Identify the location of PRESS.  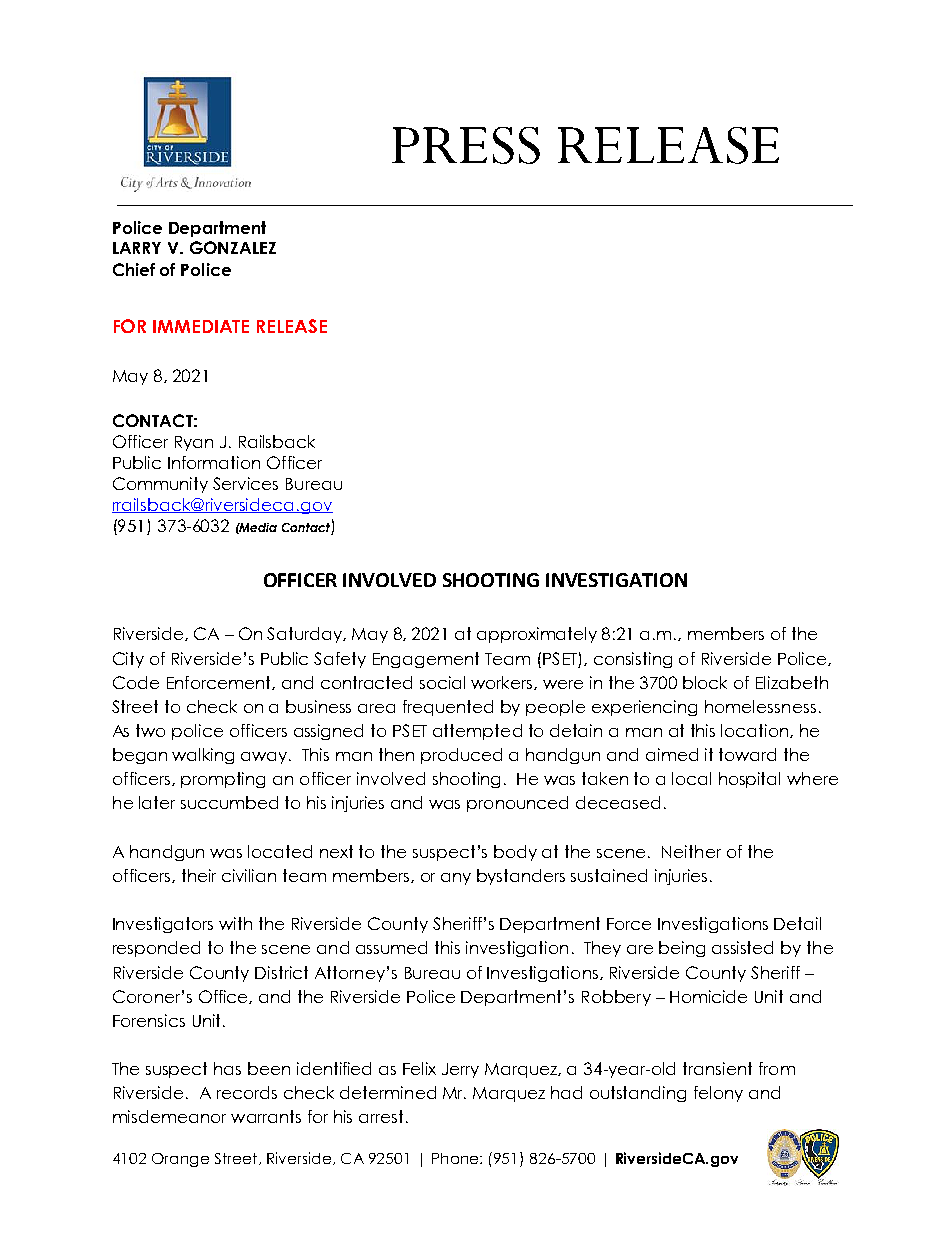
(466, 145).
